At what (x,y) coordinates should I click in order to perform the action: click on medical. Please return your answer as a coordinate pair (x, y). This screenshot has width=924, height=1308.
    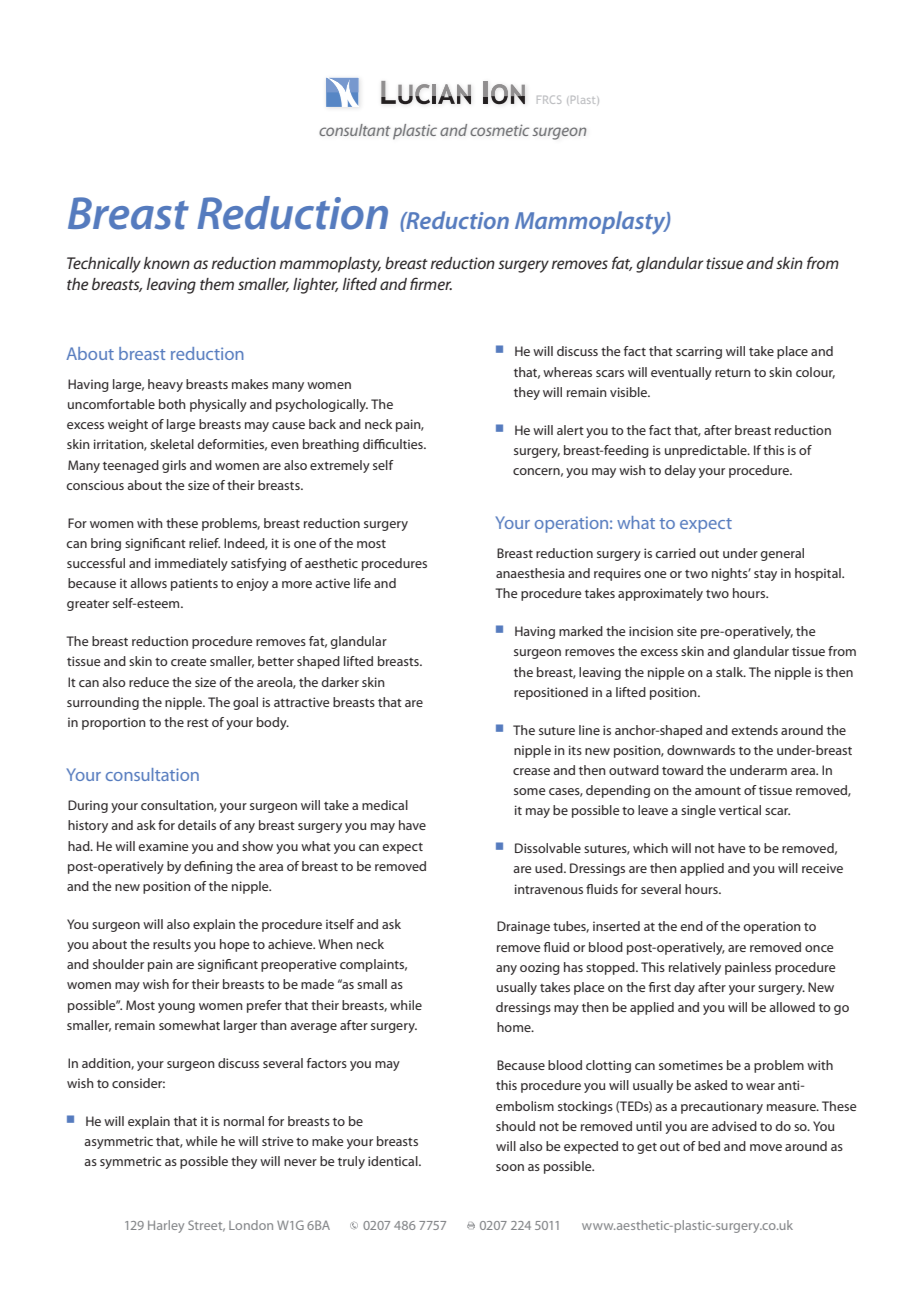
    Looking at the image, I should click on (385, 805).
